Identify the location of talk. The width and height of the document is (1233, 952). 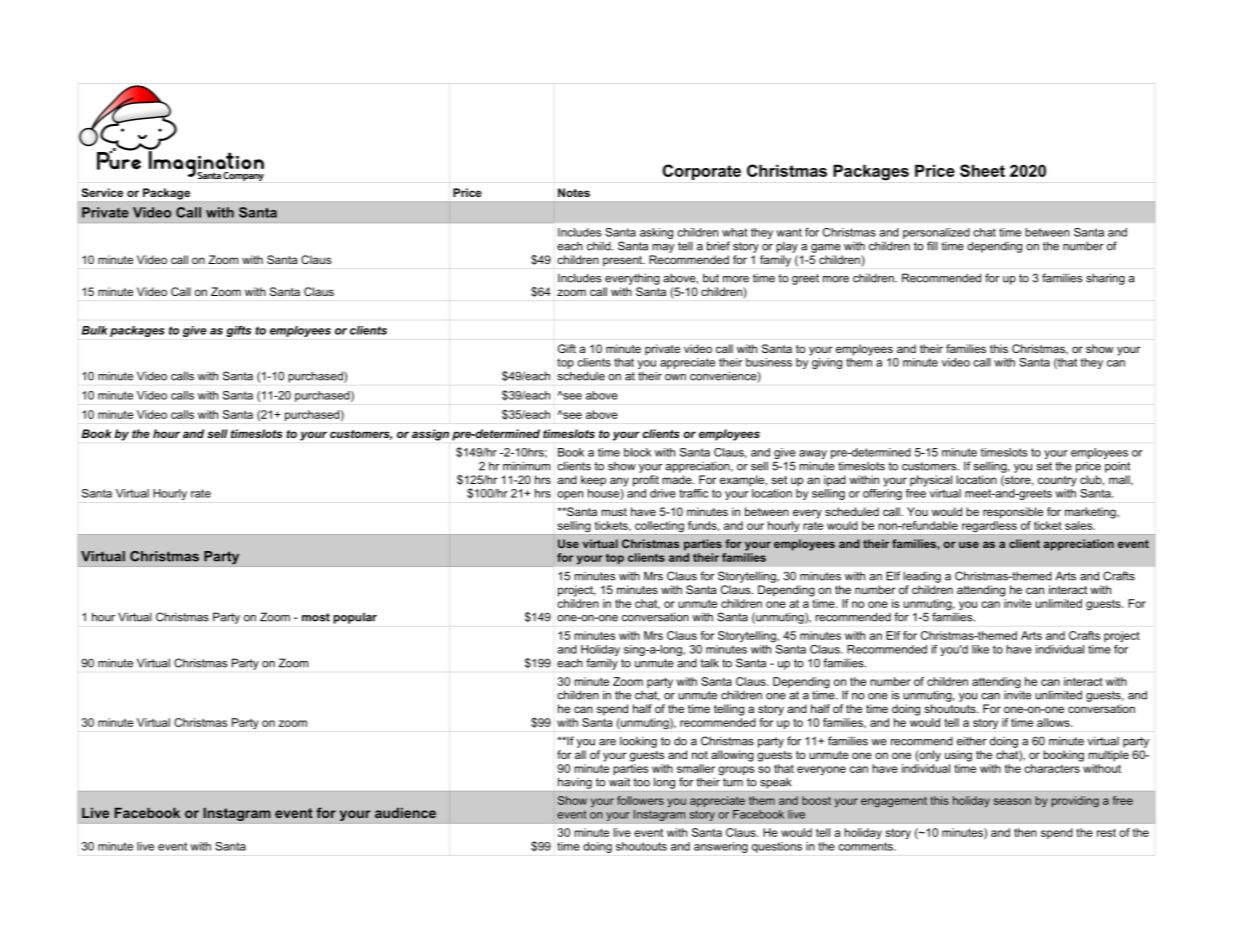
(709, 663).
